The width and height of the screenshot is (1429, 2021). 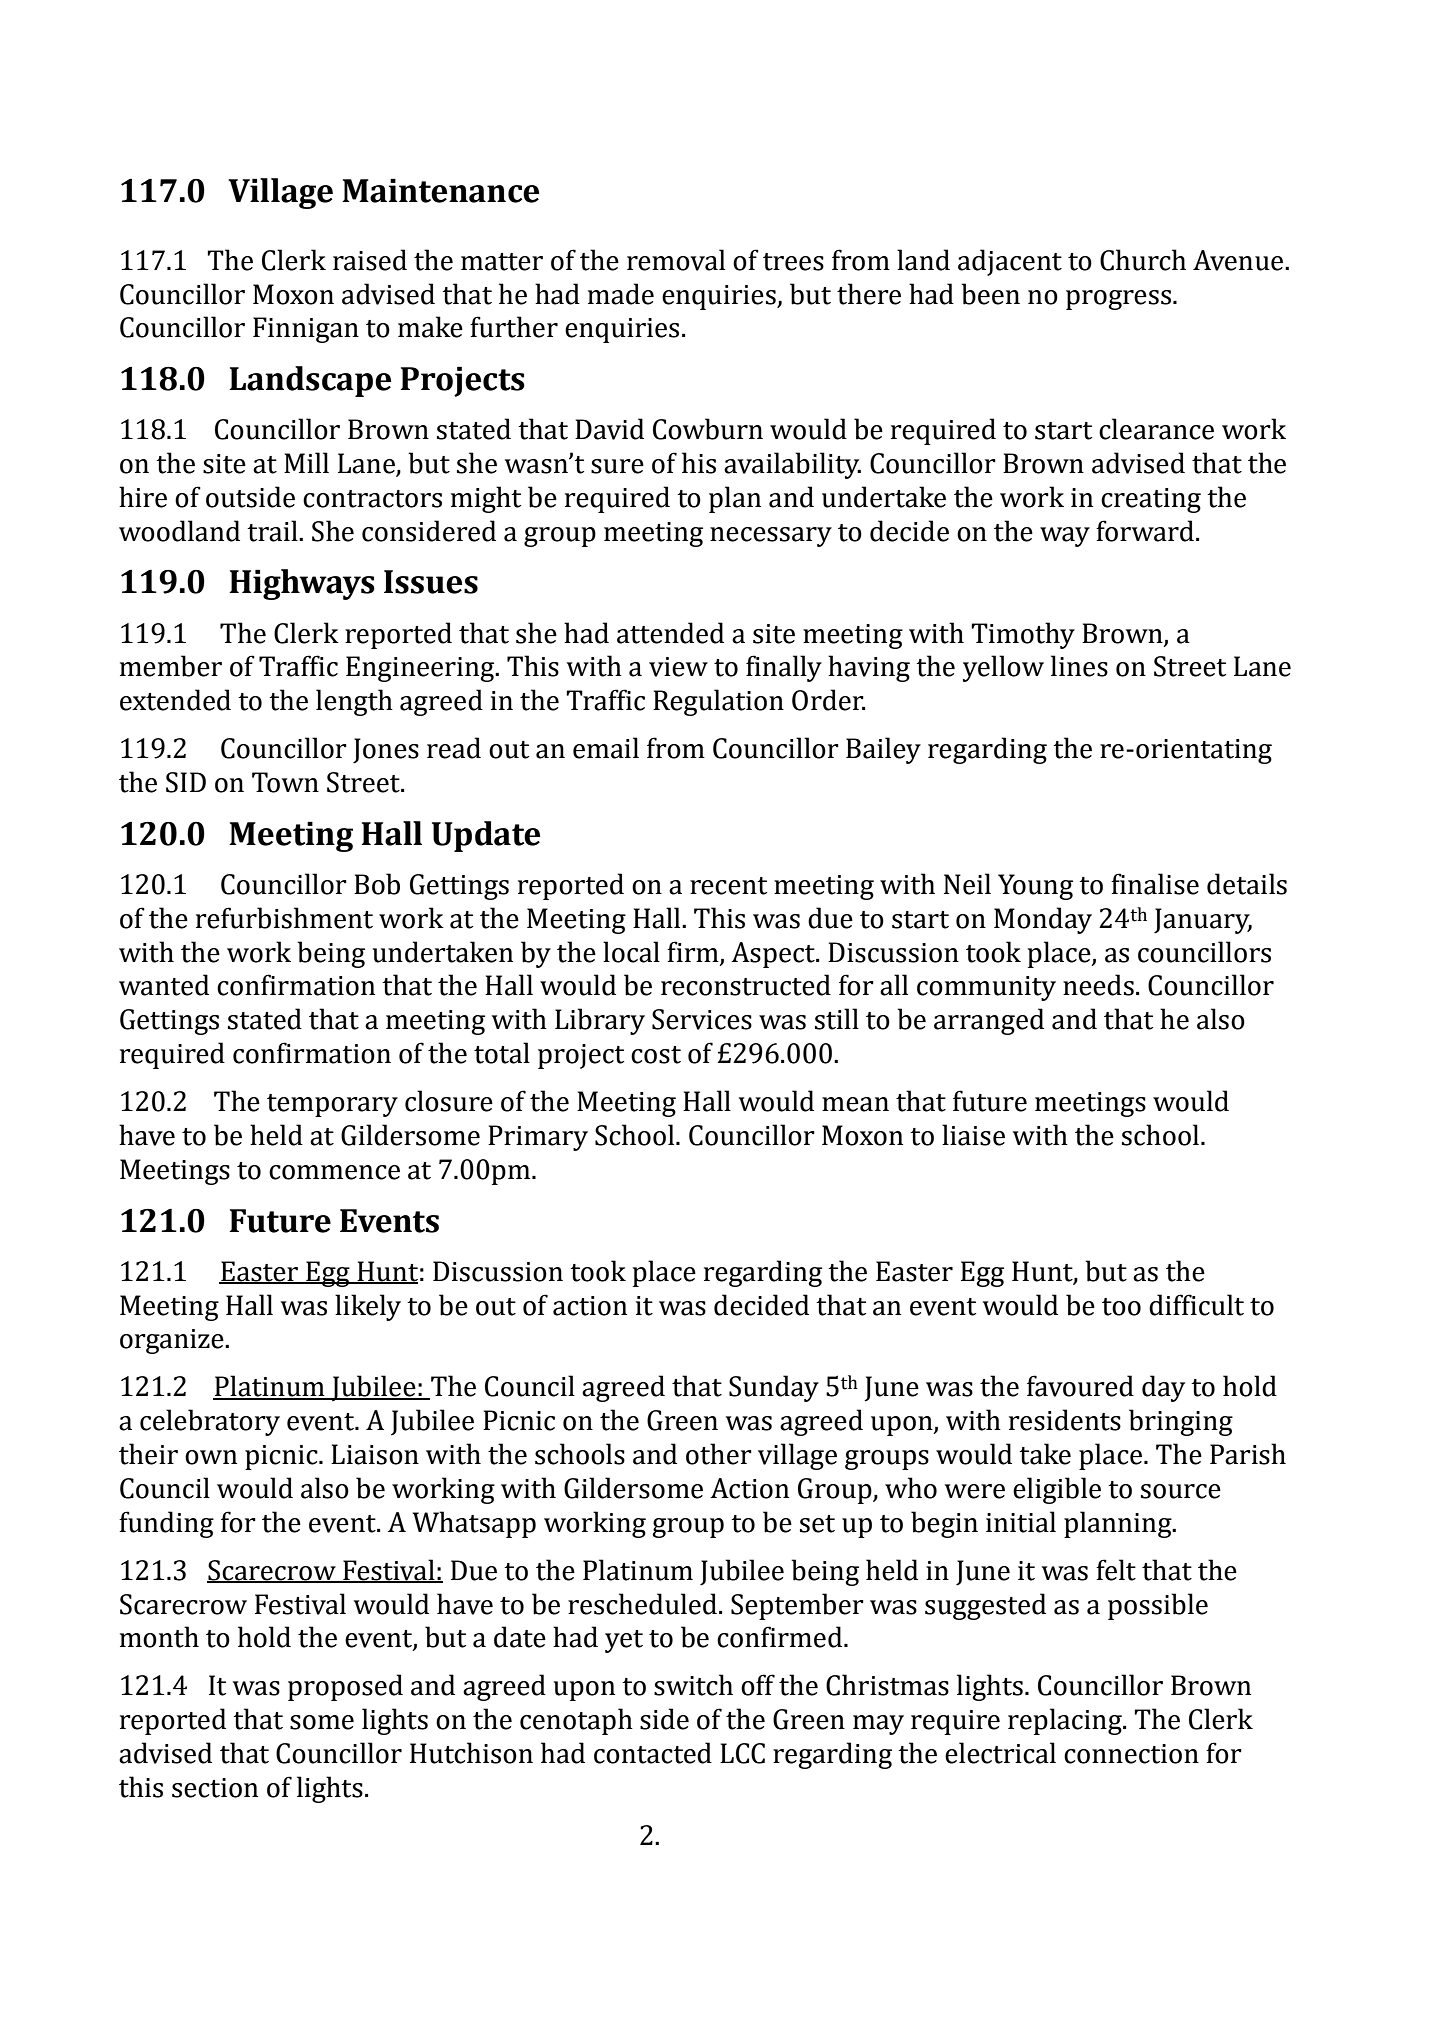 I want to click on attended, so click(x=670, y=633).
